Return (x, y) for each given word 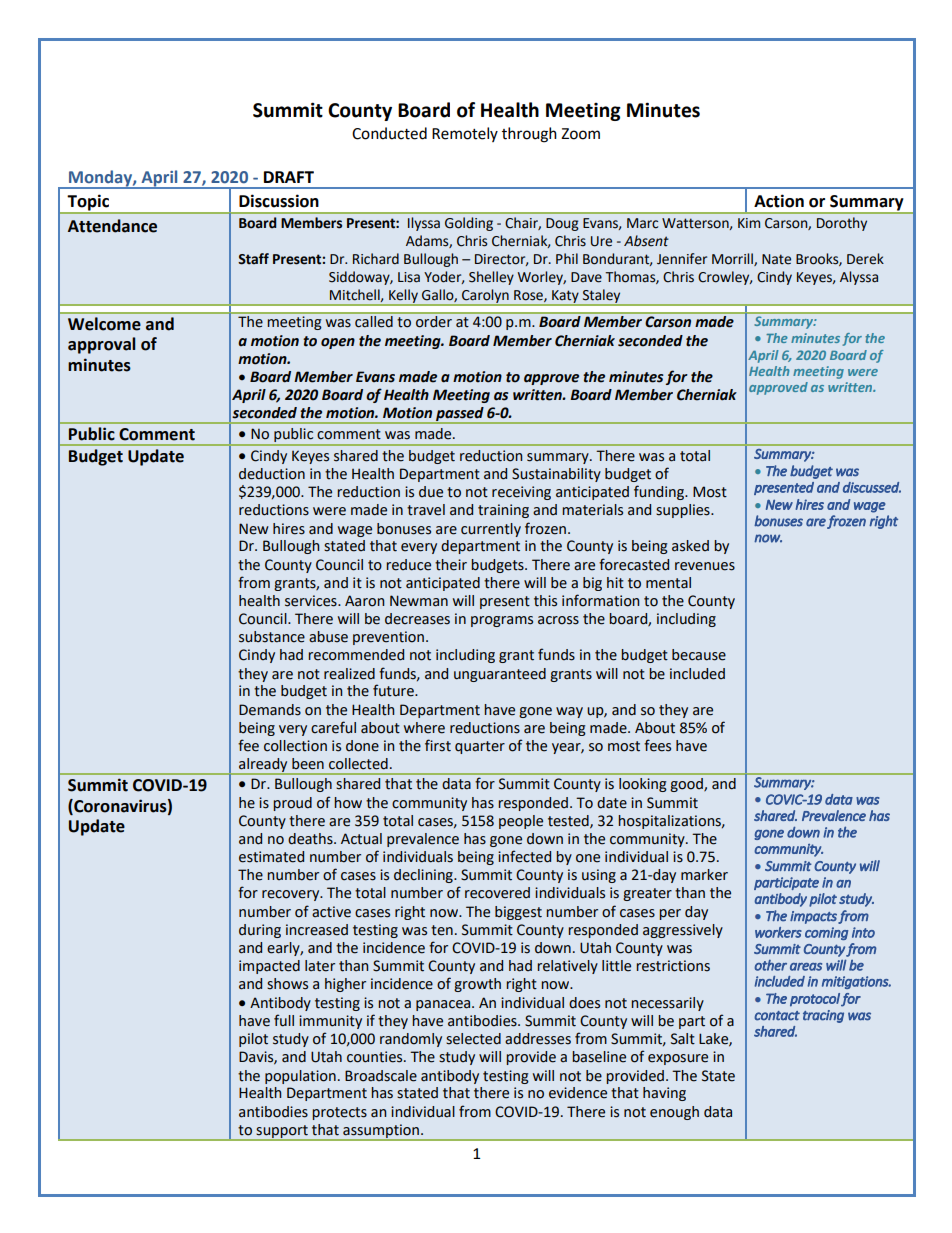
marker (704, 875)
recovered (497, 893)
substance (272, 637)
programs (502, 621)
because (699, 655)
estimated (271, 857)
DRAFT (289, 177)
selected (473, 1039)
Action (779, 201)
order (434, 321)
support (282, 1132)
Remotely (465, 134)
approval (101, 345)
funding (660, 492)
